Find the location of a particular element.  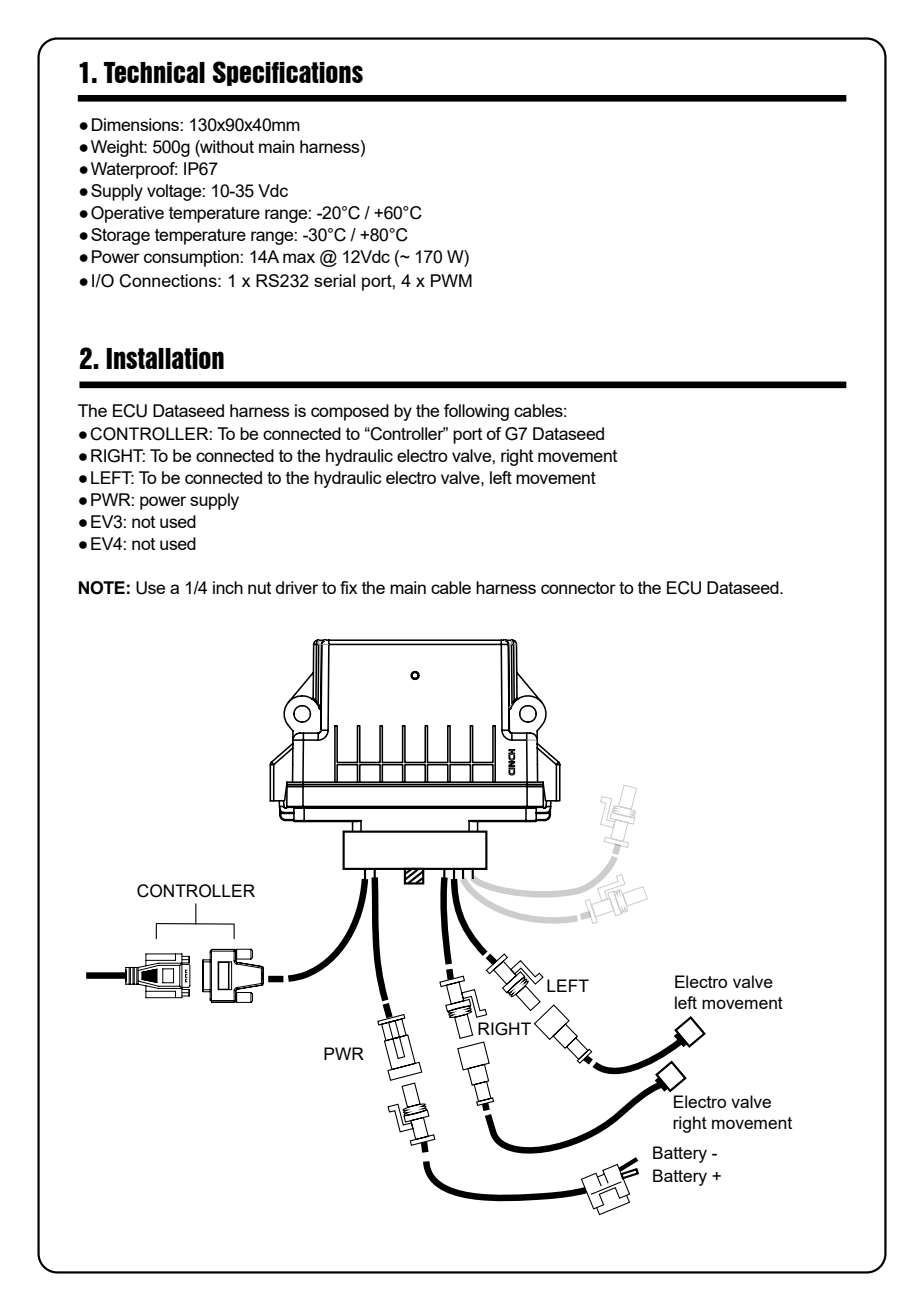

connector is located at coordinates (578, 588).
